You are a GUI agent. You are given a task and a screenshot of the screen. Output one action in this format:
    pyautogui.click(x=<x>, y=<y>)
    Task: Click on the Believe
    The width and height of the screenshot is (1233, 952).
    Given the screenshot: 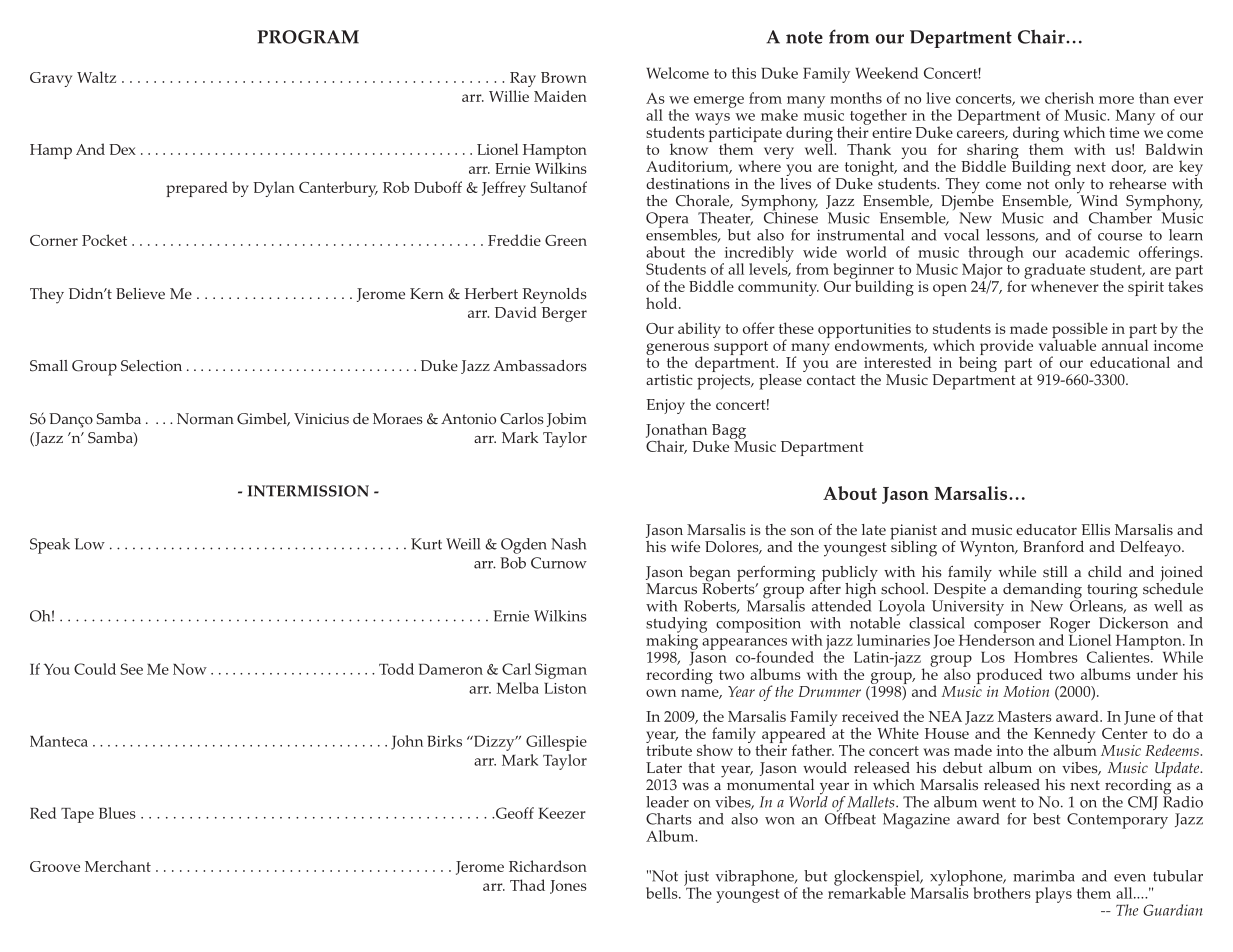 What is the action you would take?
    pyautogui.click(x=140, y=293)
